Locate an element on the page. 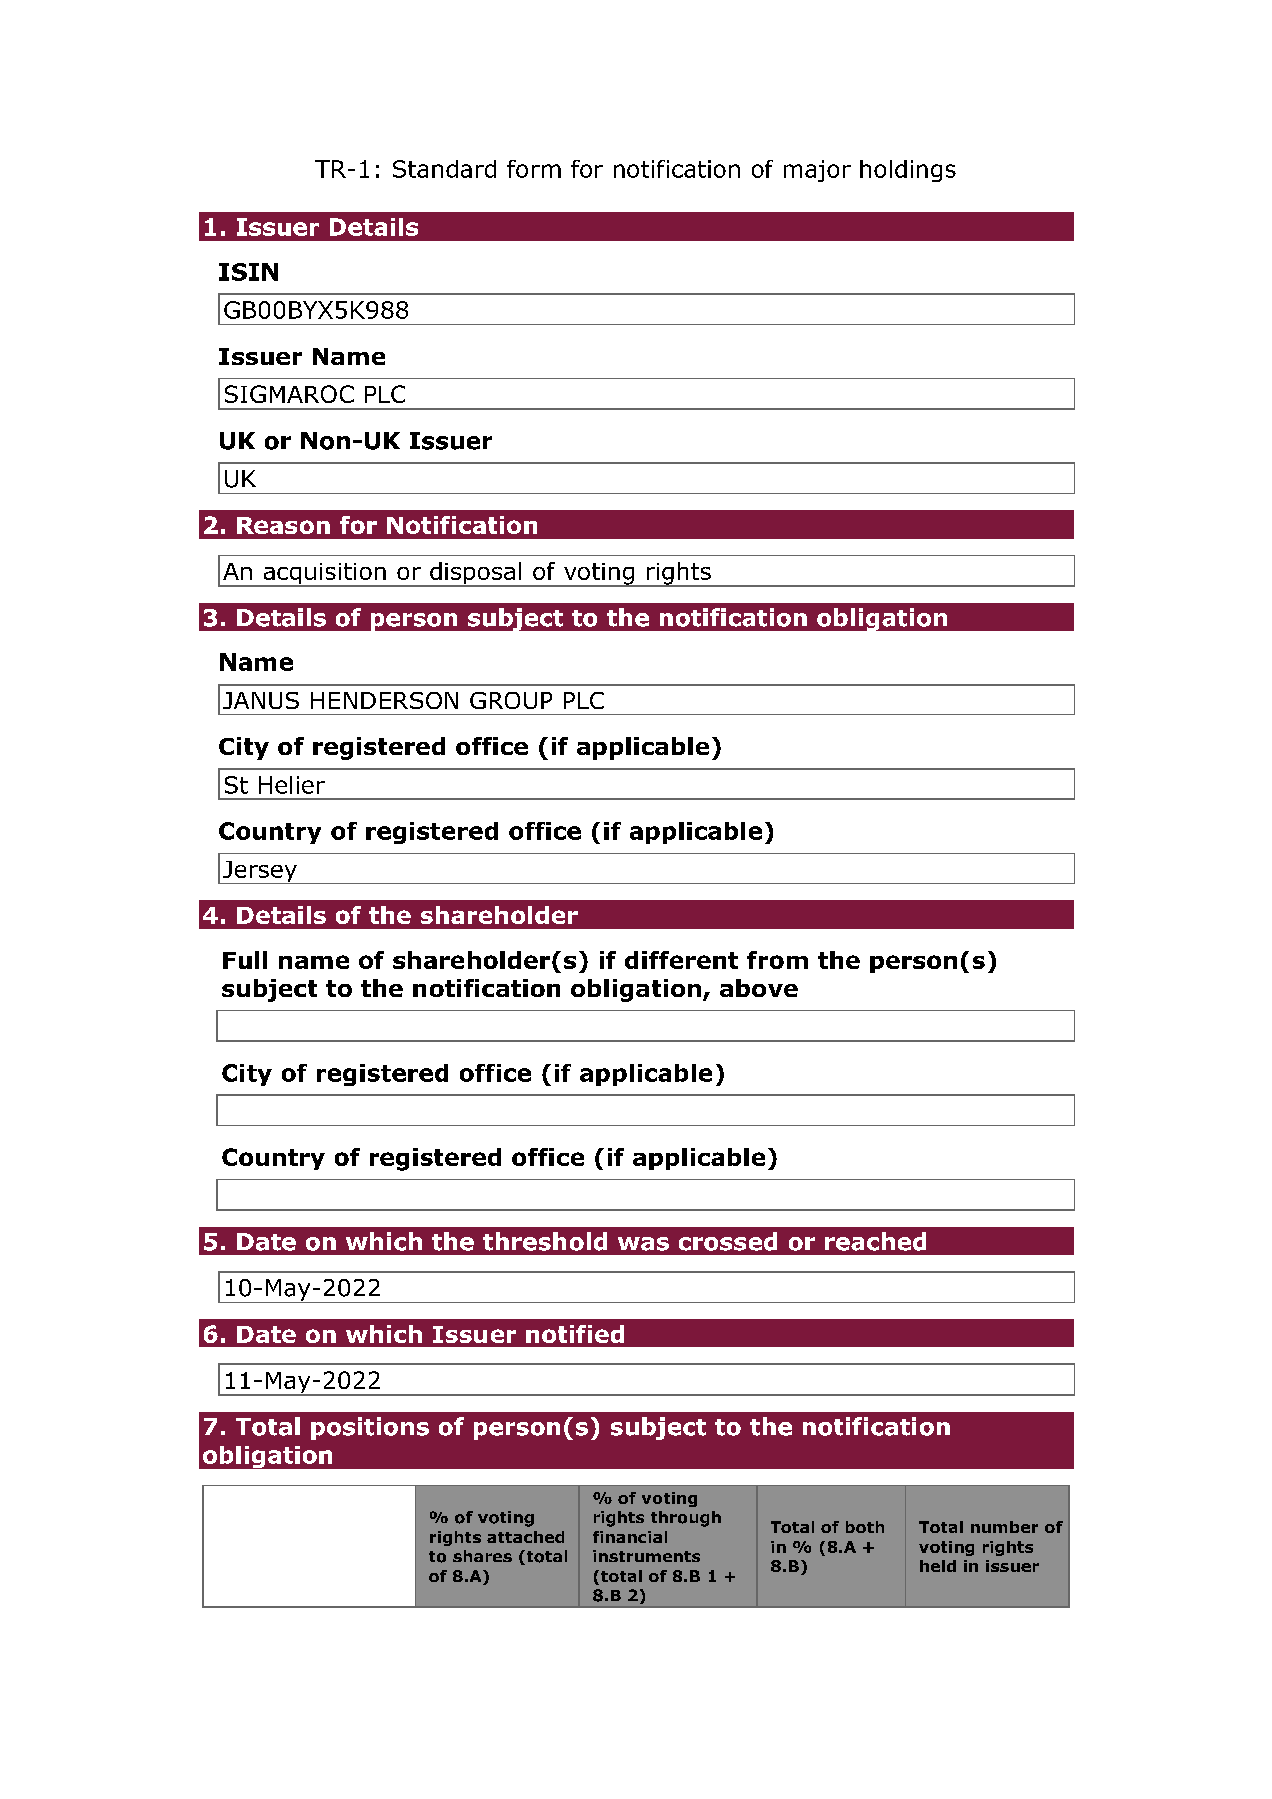  positions is located at coordinates (370, 1428).
